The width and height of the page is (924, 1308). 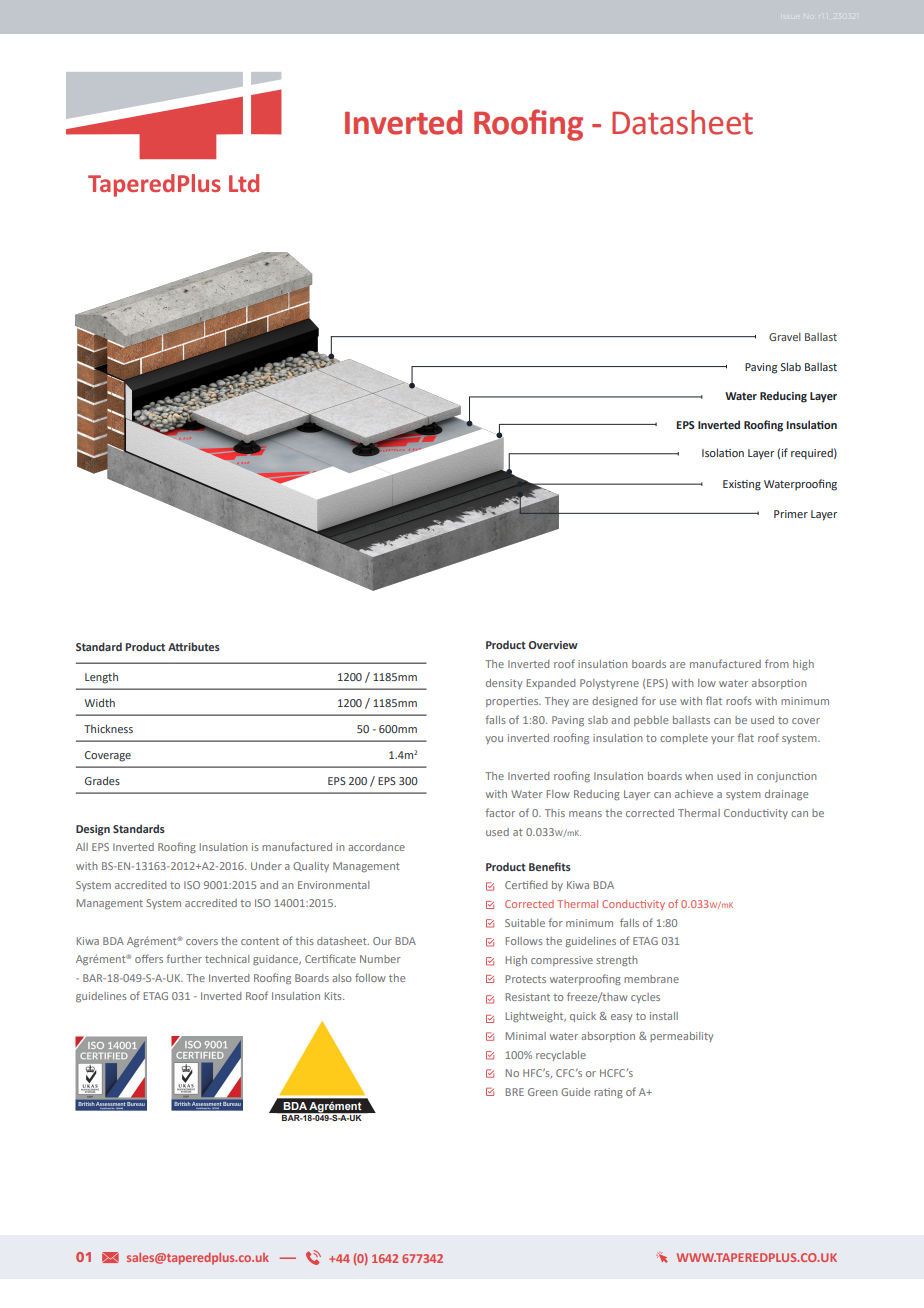 What do you see at coordinates (526, 884) in the page?
I see `Certified` at bounding box center [526, 884].
